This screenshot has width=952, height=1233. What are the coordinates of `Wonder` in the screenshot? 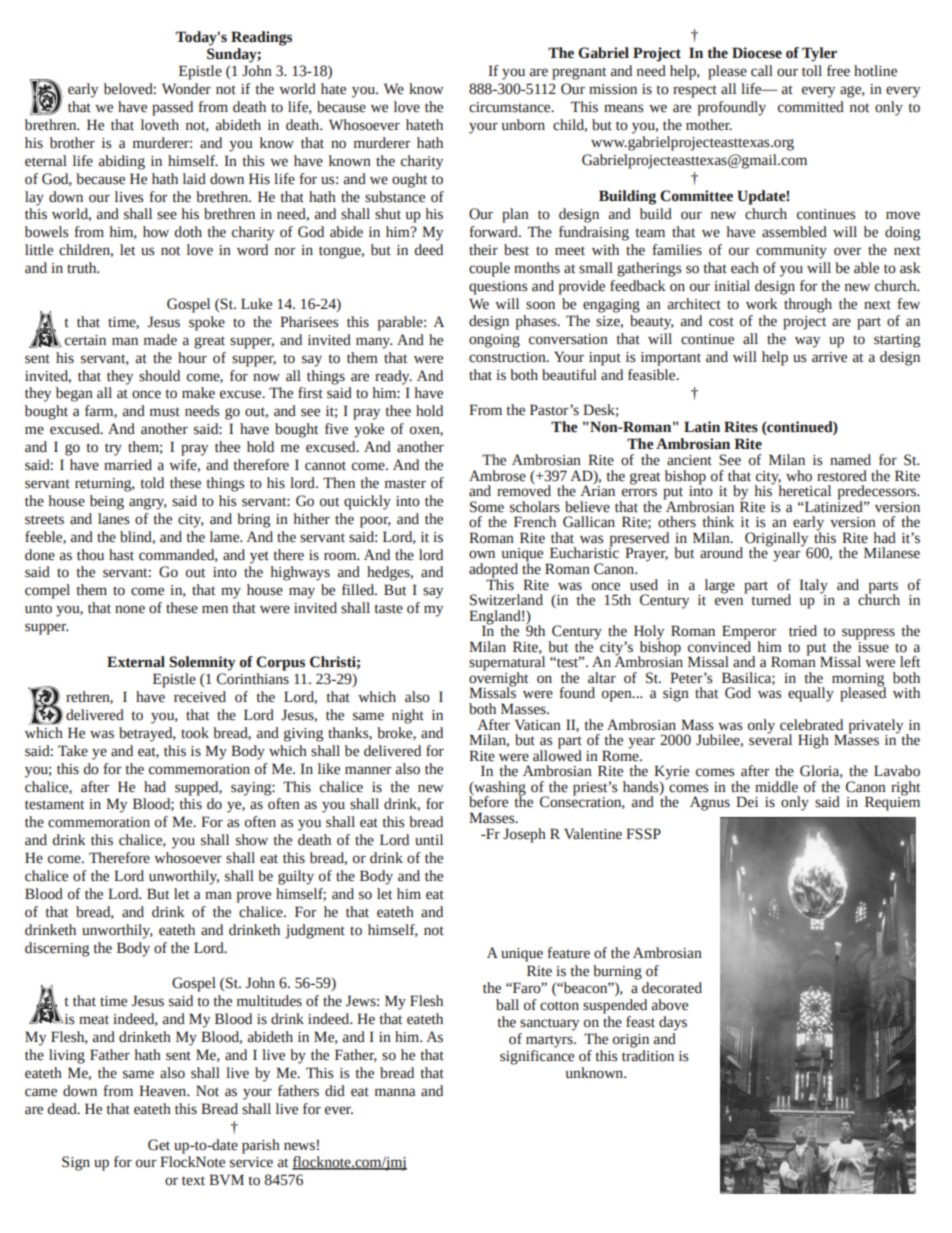 It's located at (186, 89).
